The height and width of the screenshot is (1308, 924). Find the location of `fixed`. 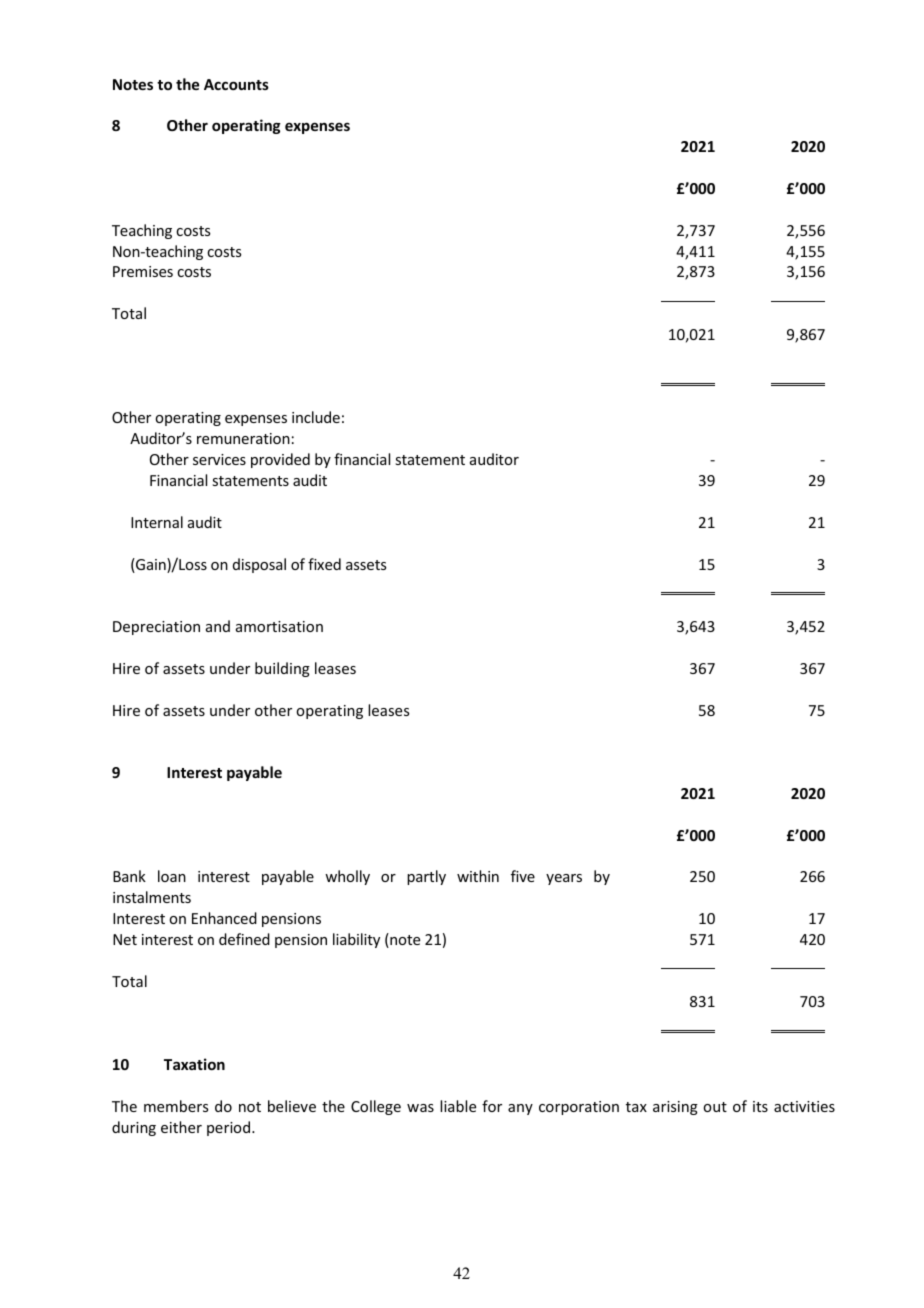

fixed is located at coordinates (324, 564).
